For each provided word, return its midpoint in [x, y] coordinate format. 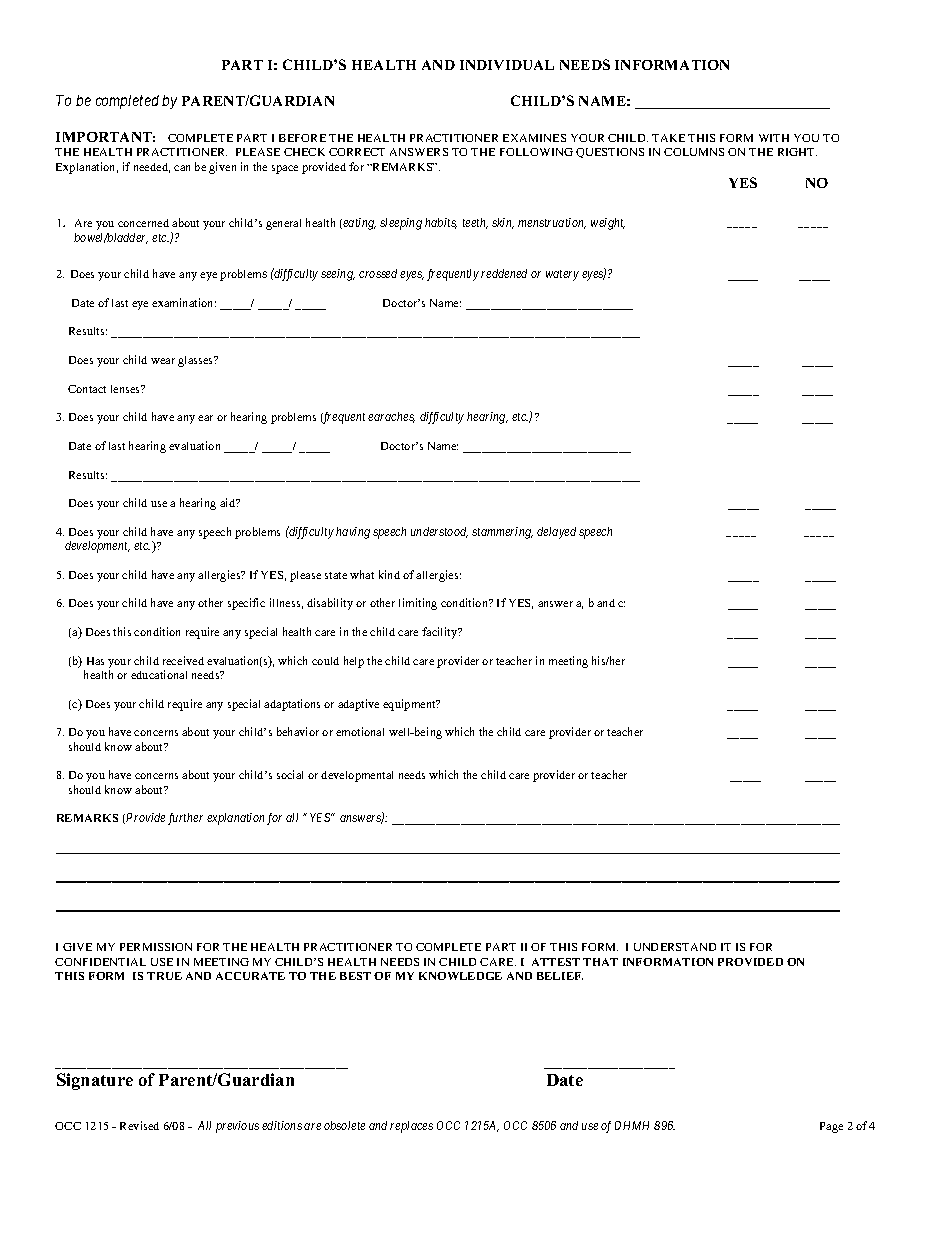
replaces [411, 1127]
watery [562, 275]
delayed [556, 533]
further [185, 819]
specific [246, 604]
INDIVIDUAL [507, 65]
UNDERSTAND [675, 947]
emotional [360, 731]
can [182, 168]
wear [163, 361]
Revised [139, 1125]
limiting [418, 604]
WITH [774, 138]
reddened [504, 273]
